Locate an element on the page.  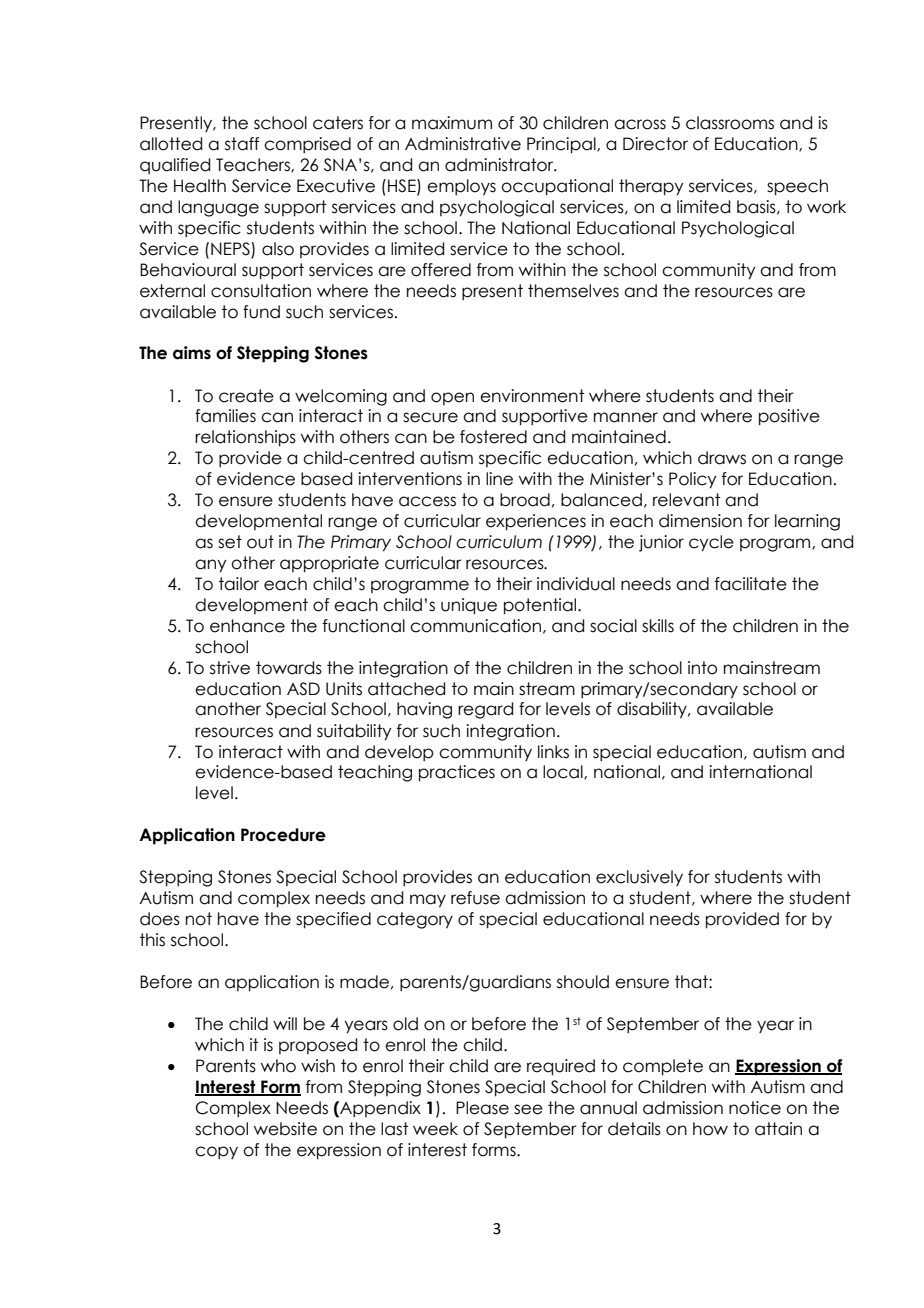
practices is located at coordinates (457, 773).
